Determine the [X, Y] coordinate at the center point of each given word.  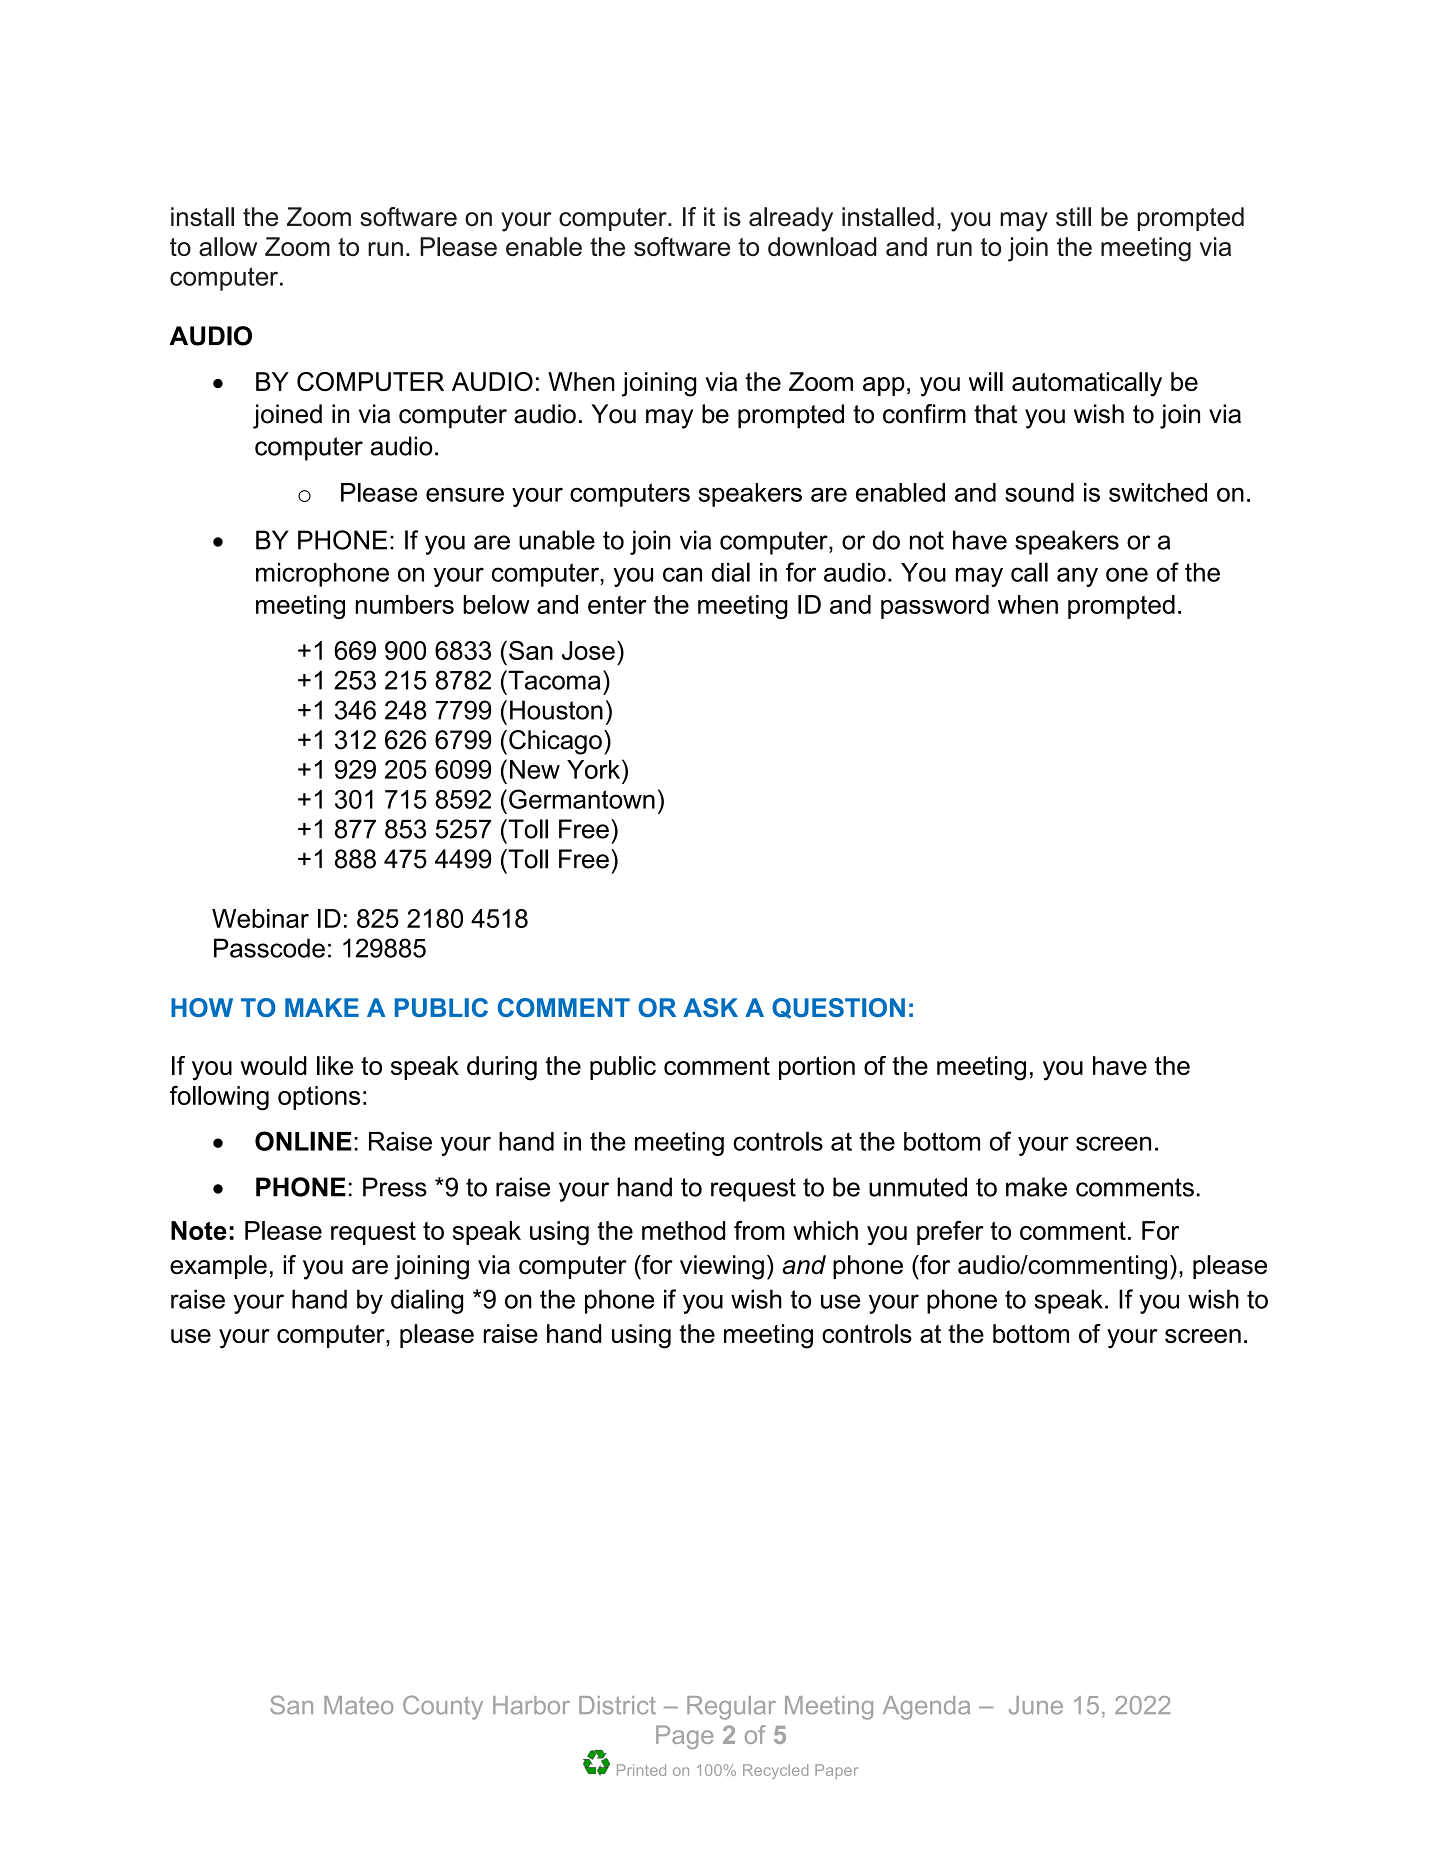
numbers [404, 604]
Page [684, 1737]
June [1036, 1705]
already [791, 219]
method [683, 1230]
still [1073, 217]
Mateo [358, 1705]
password [935, 607]
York [595, 769]
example [218, 1267]
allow [228, 246]
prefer [950, 1233]
